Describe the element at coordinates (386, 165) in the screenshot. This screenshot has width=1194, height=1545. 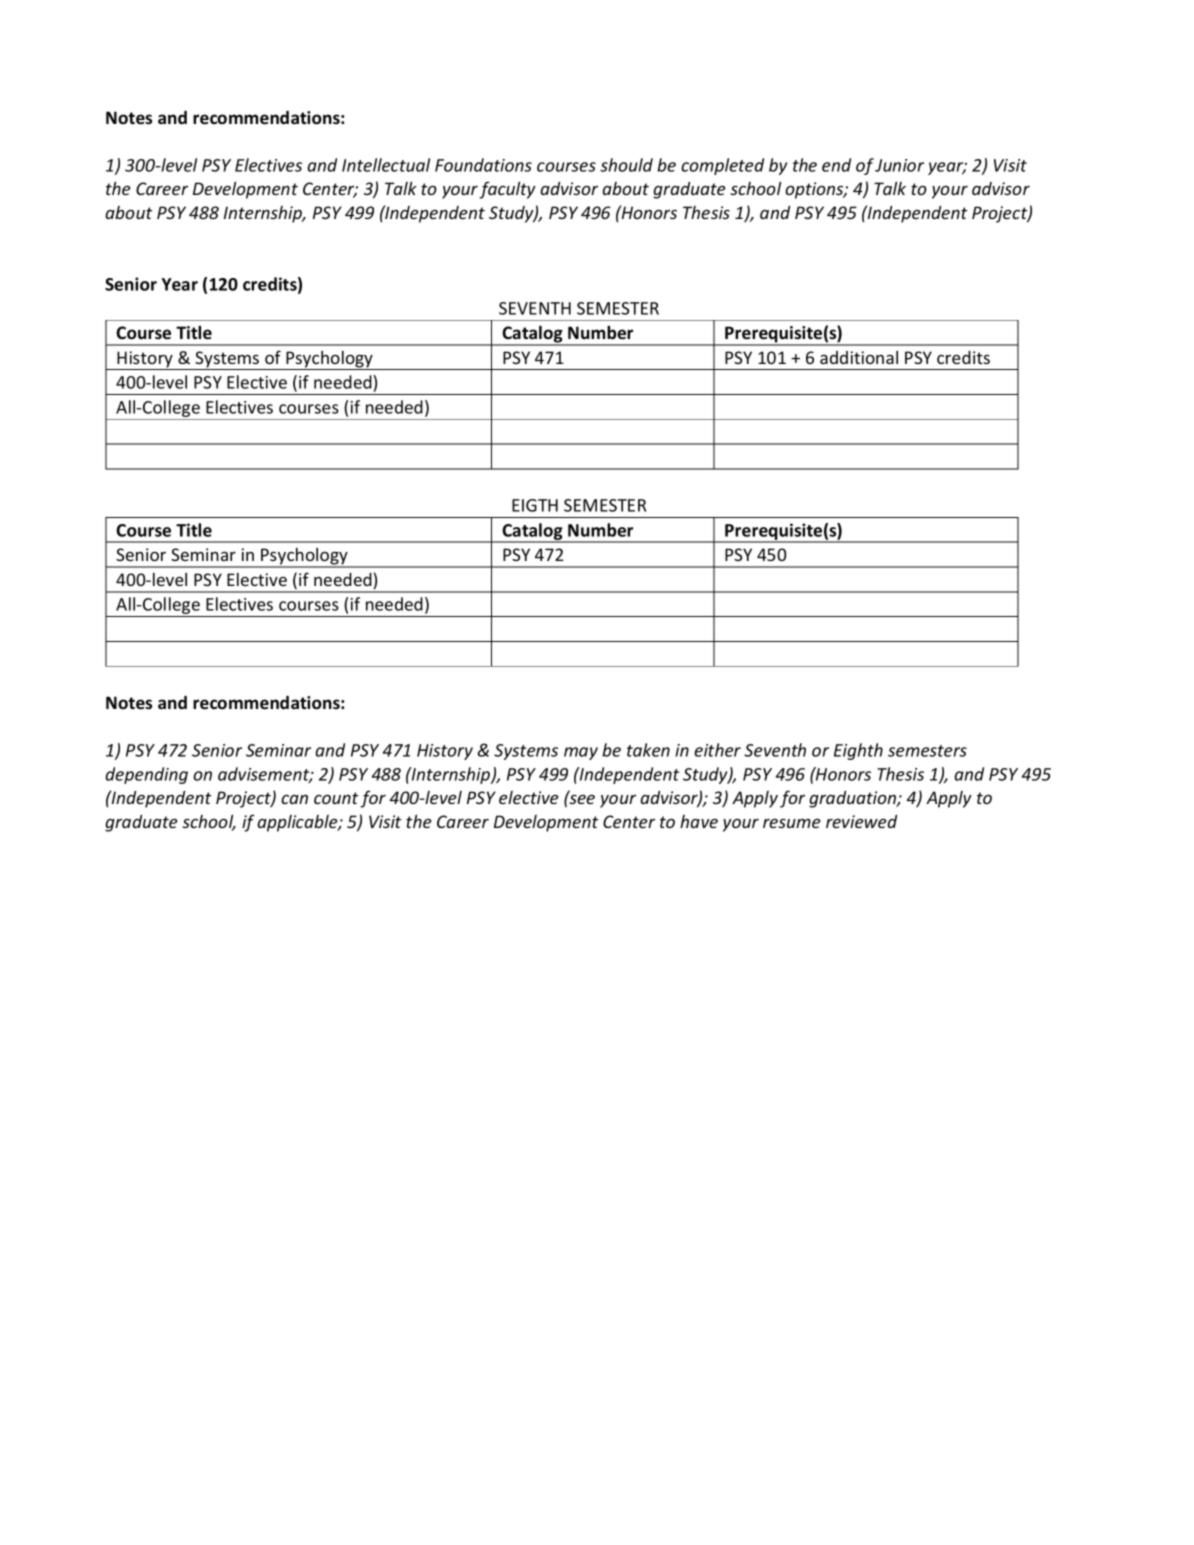
I see `Intellectual` at that location.
